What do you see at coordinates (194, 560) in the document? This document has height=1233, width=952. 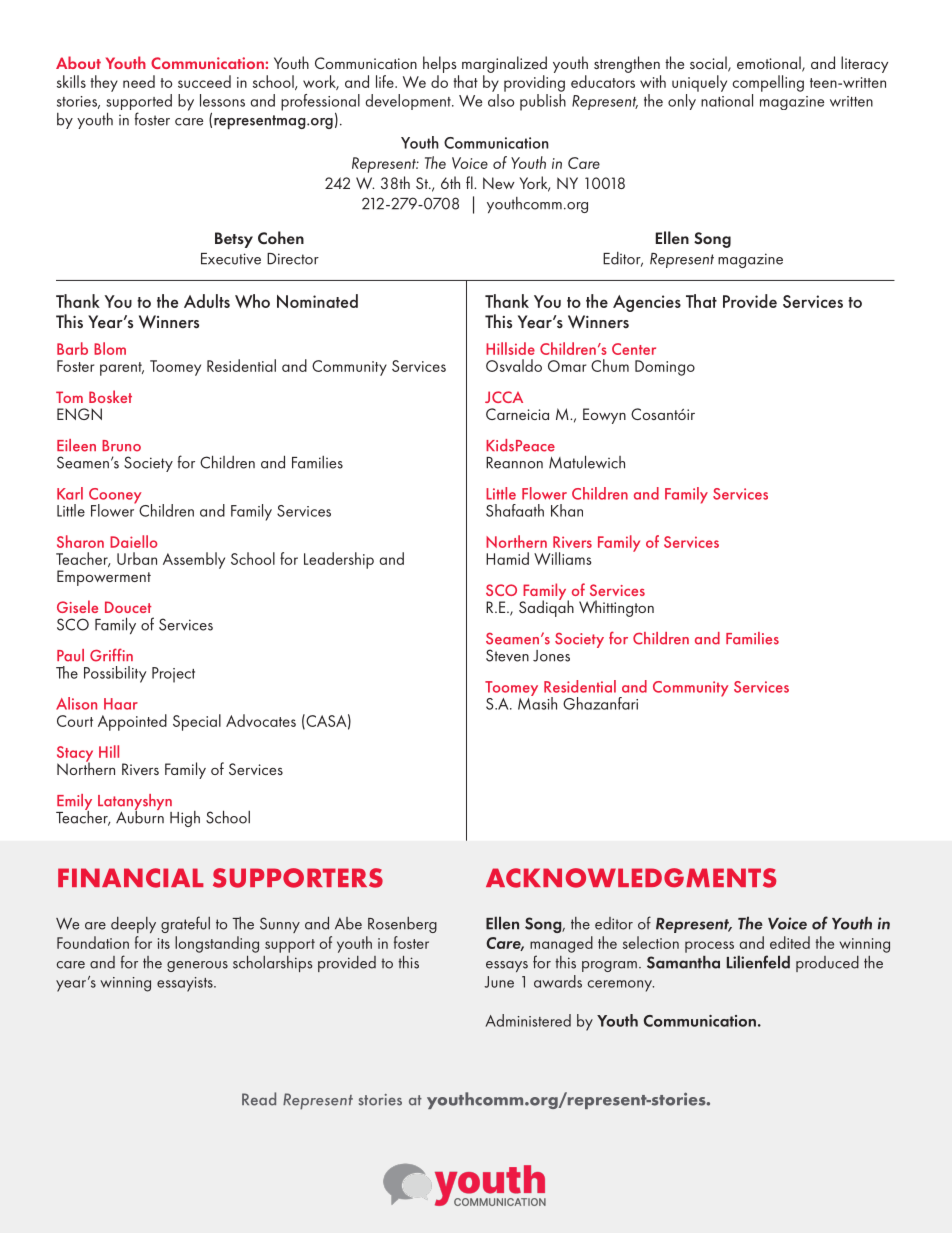 I see `Assembly` at bounding box center [194, 560].
